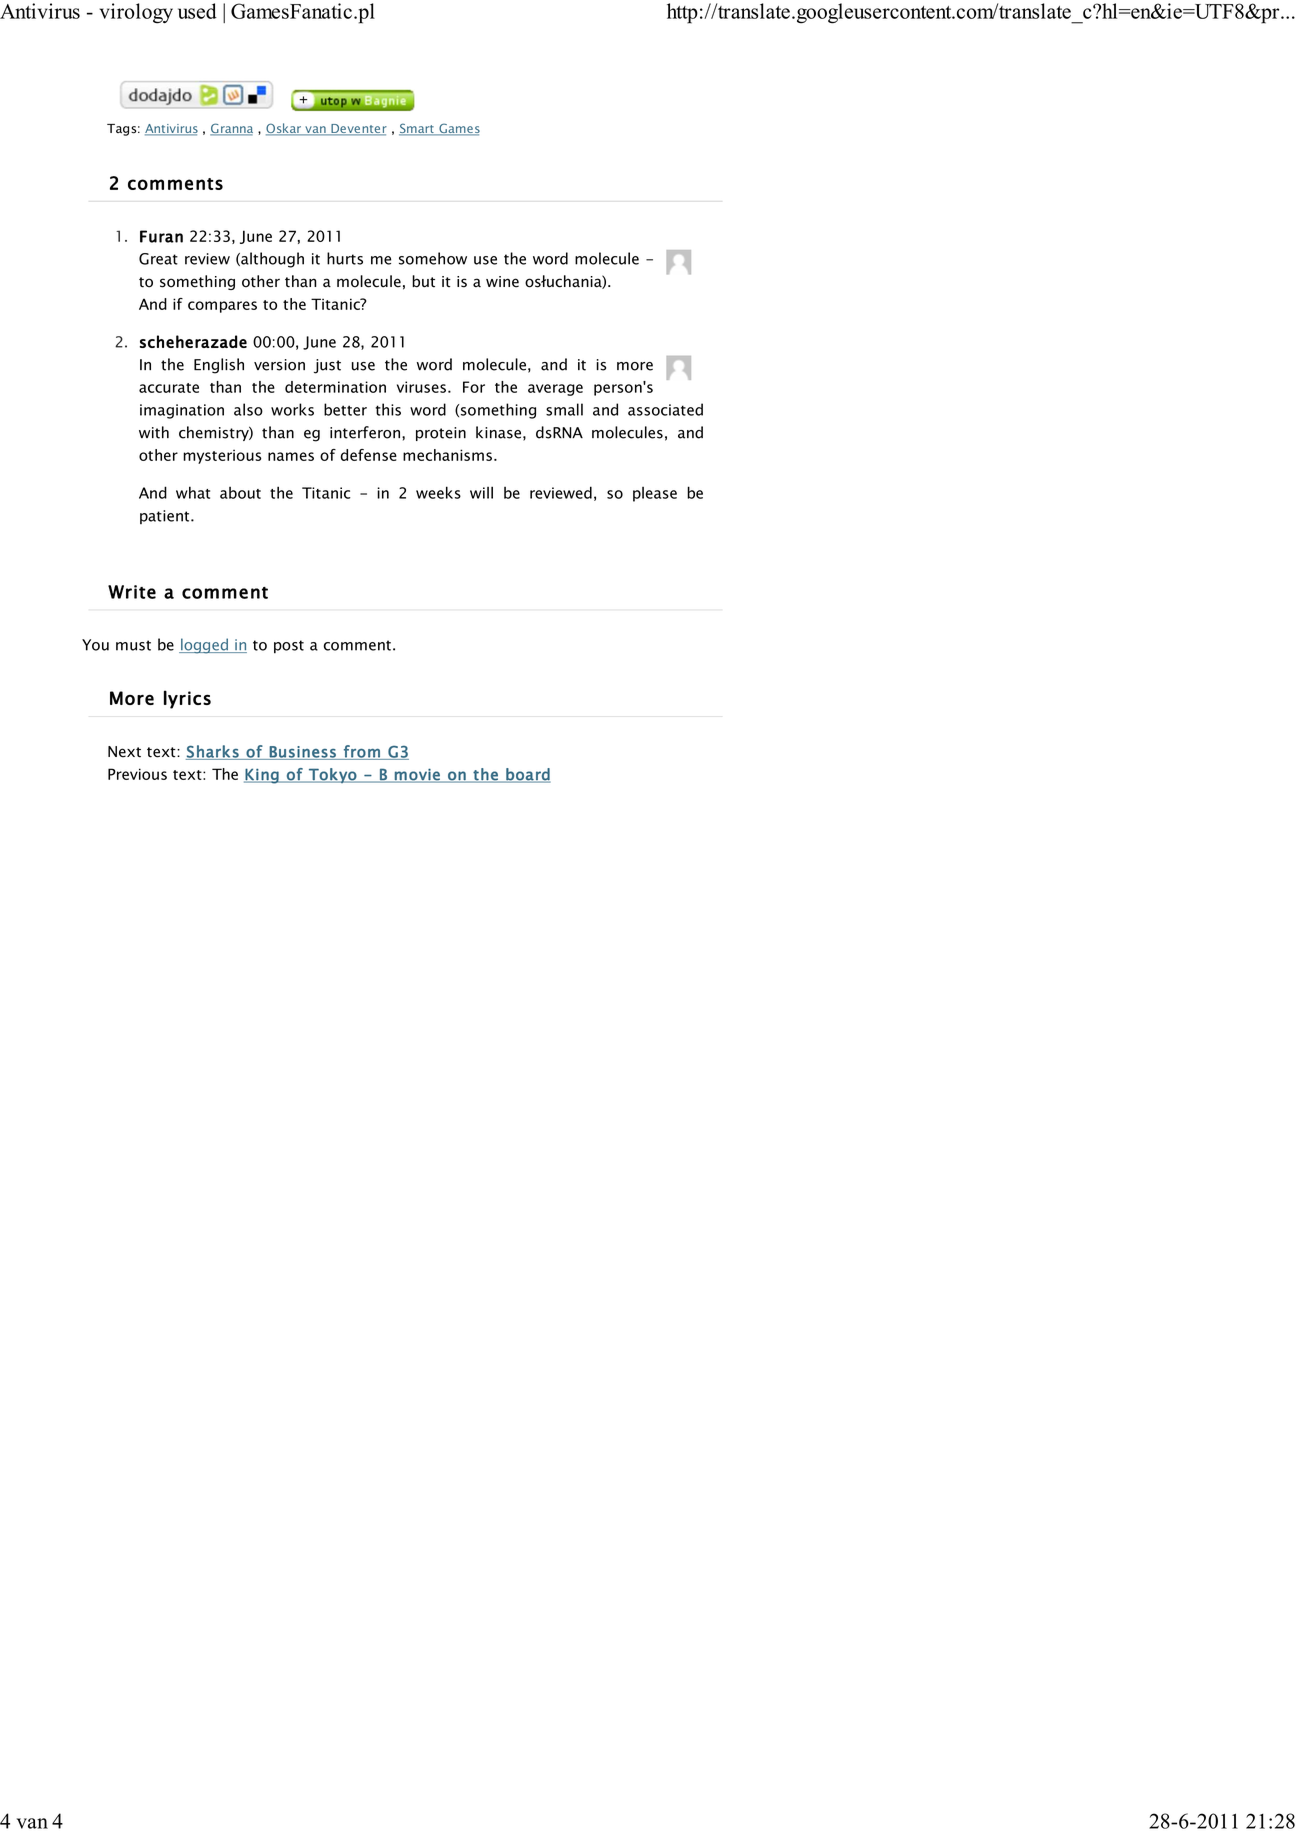 Image resolution: width=1296 pixels, height=1834 pixels. I want to click on virology, so click(136, 13).
